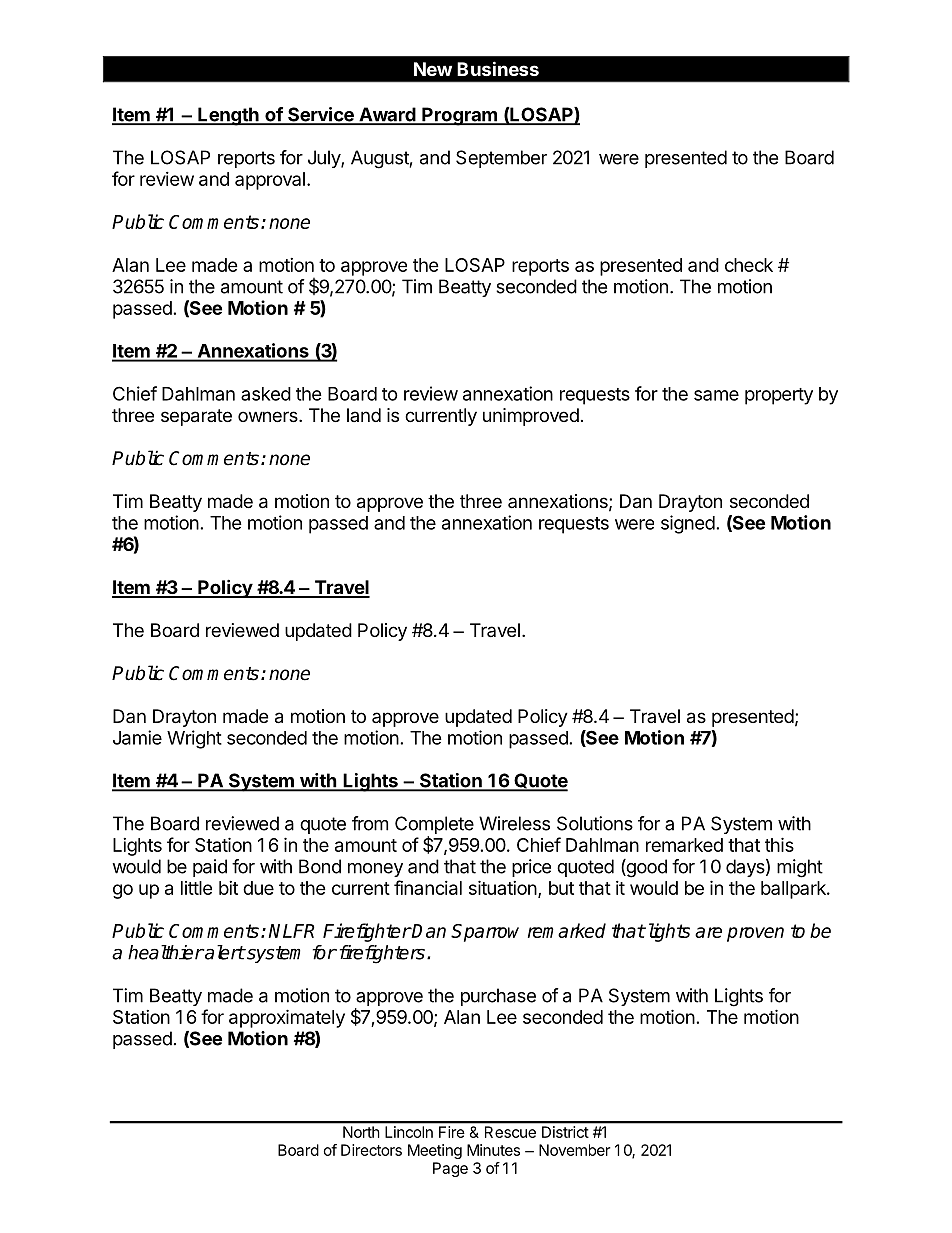  Describe the element at coordinates (228, 116) in the page. I see `Length` at that location.
